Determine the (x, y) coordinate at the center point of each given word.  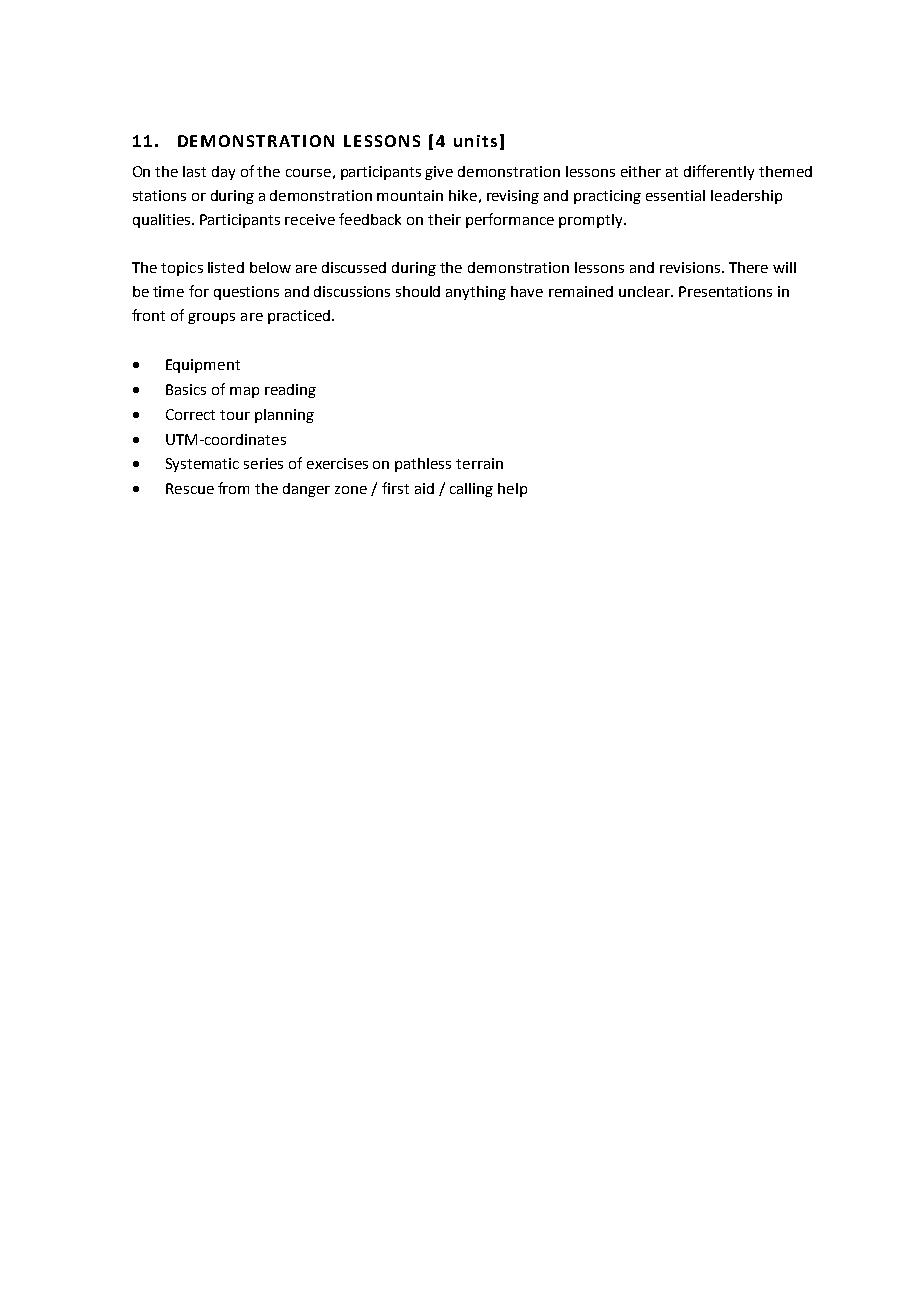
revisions (690, 267)
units (475, 141)
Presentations (725, 291)
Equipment (203, 366)
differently (719, 172)
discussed (354, 267)
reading (290, 391)
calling (471, 490)
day (223, 173)
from (233, 488)
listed (226, 267)
